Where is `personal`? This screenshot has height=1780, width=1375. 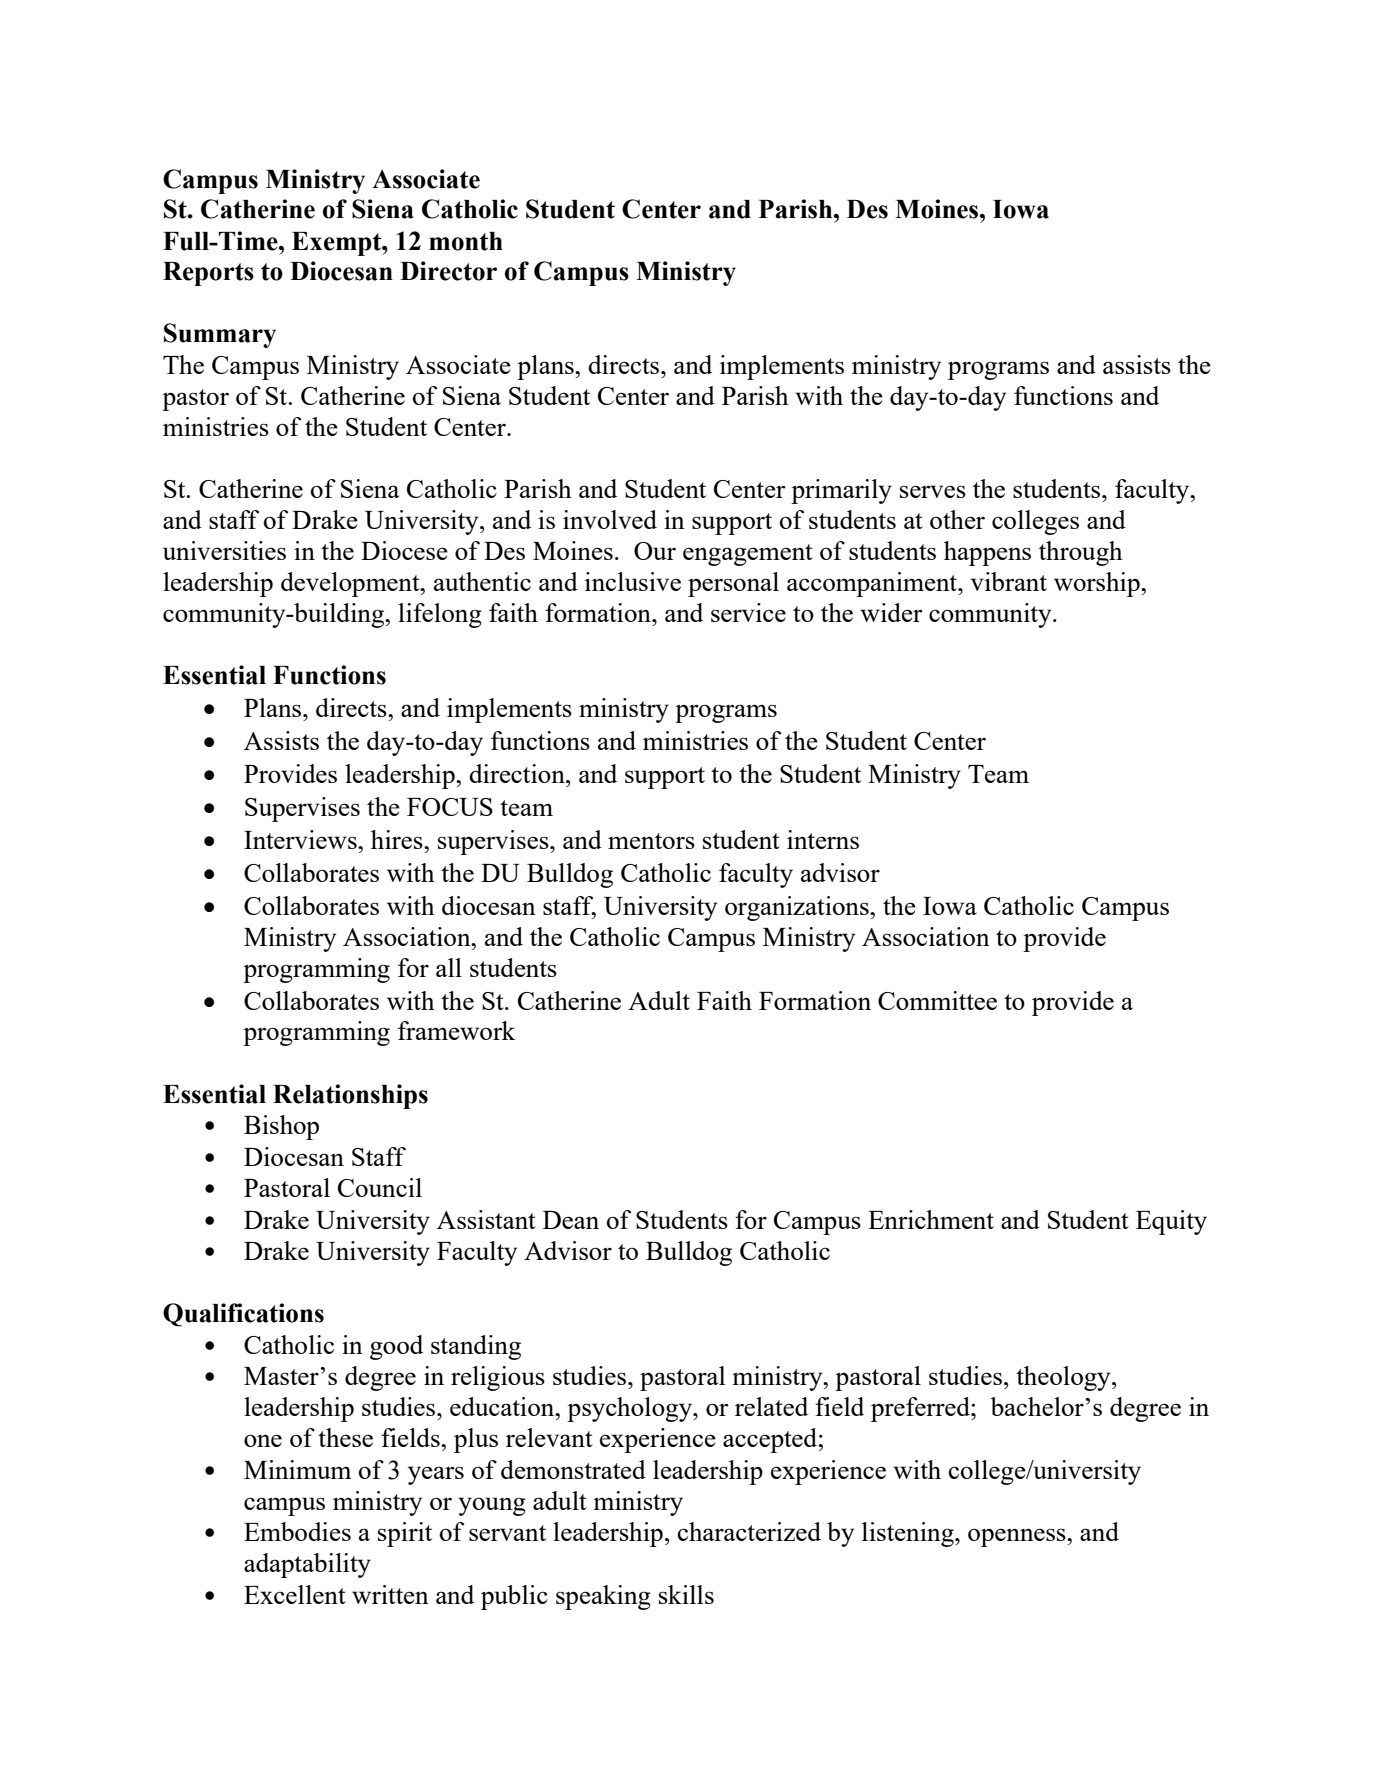 personal is located at coordinates (733, 584).
